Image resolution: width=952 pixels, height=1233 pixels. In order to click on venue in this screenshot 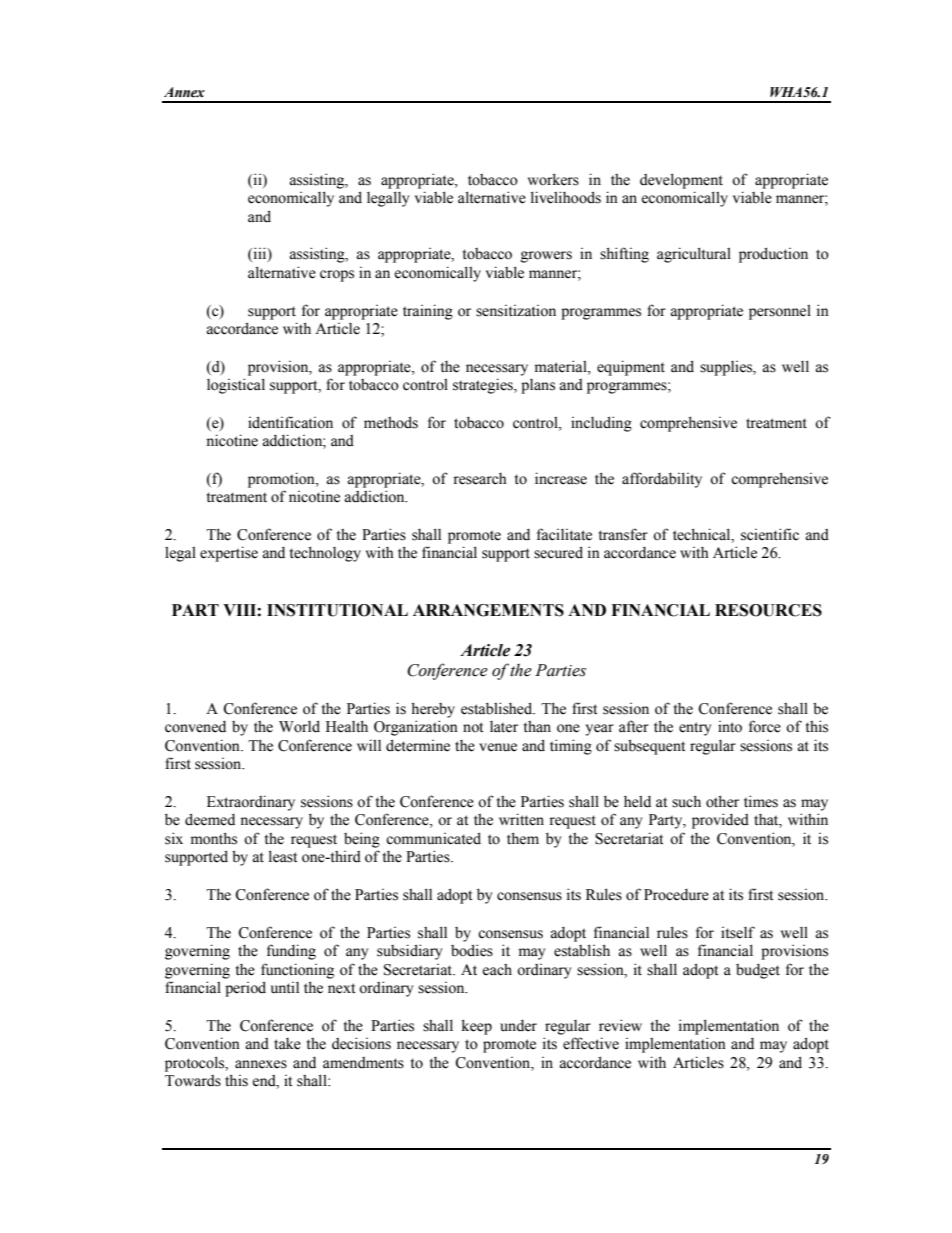, I will do `click(498, 747)`.
